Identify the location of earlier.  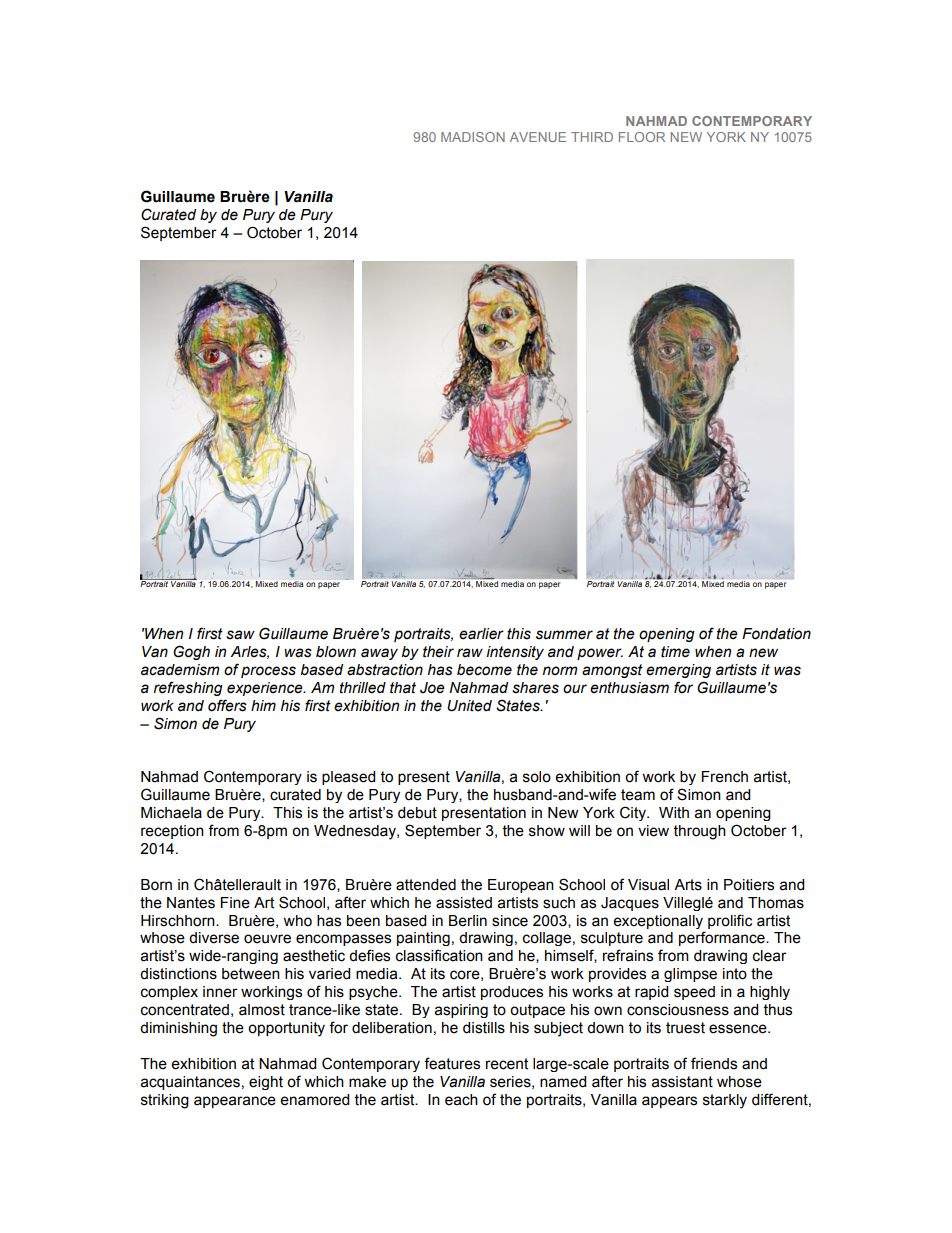
(481, 634).
